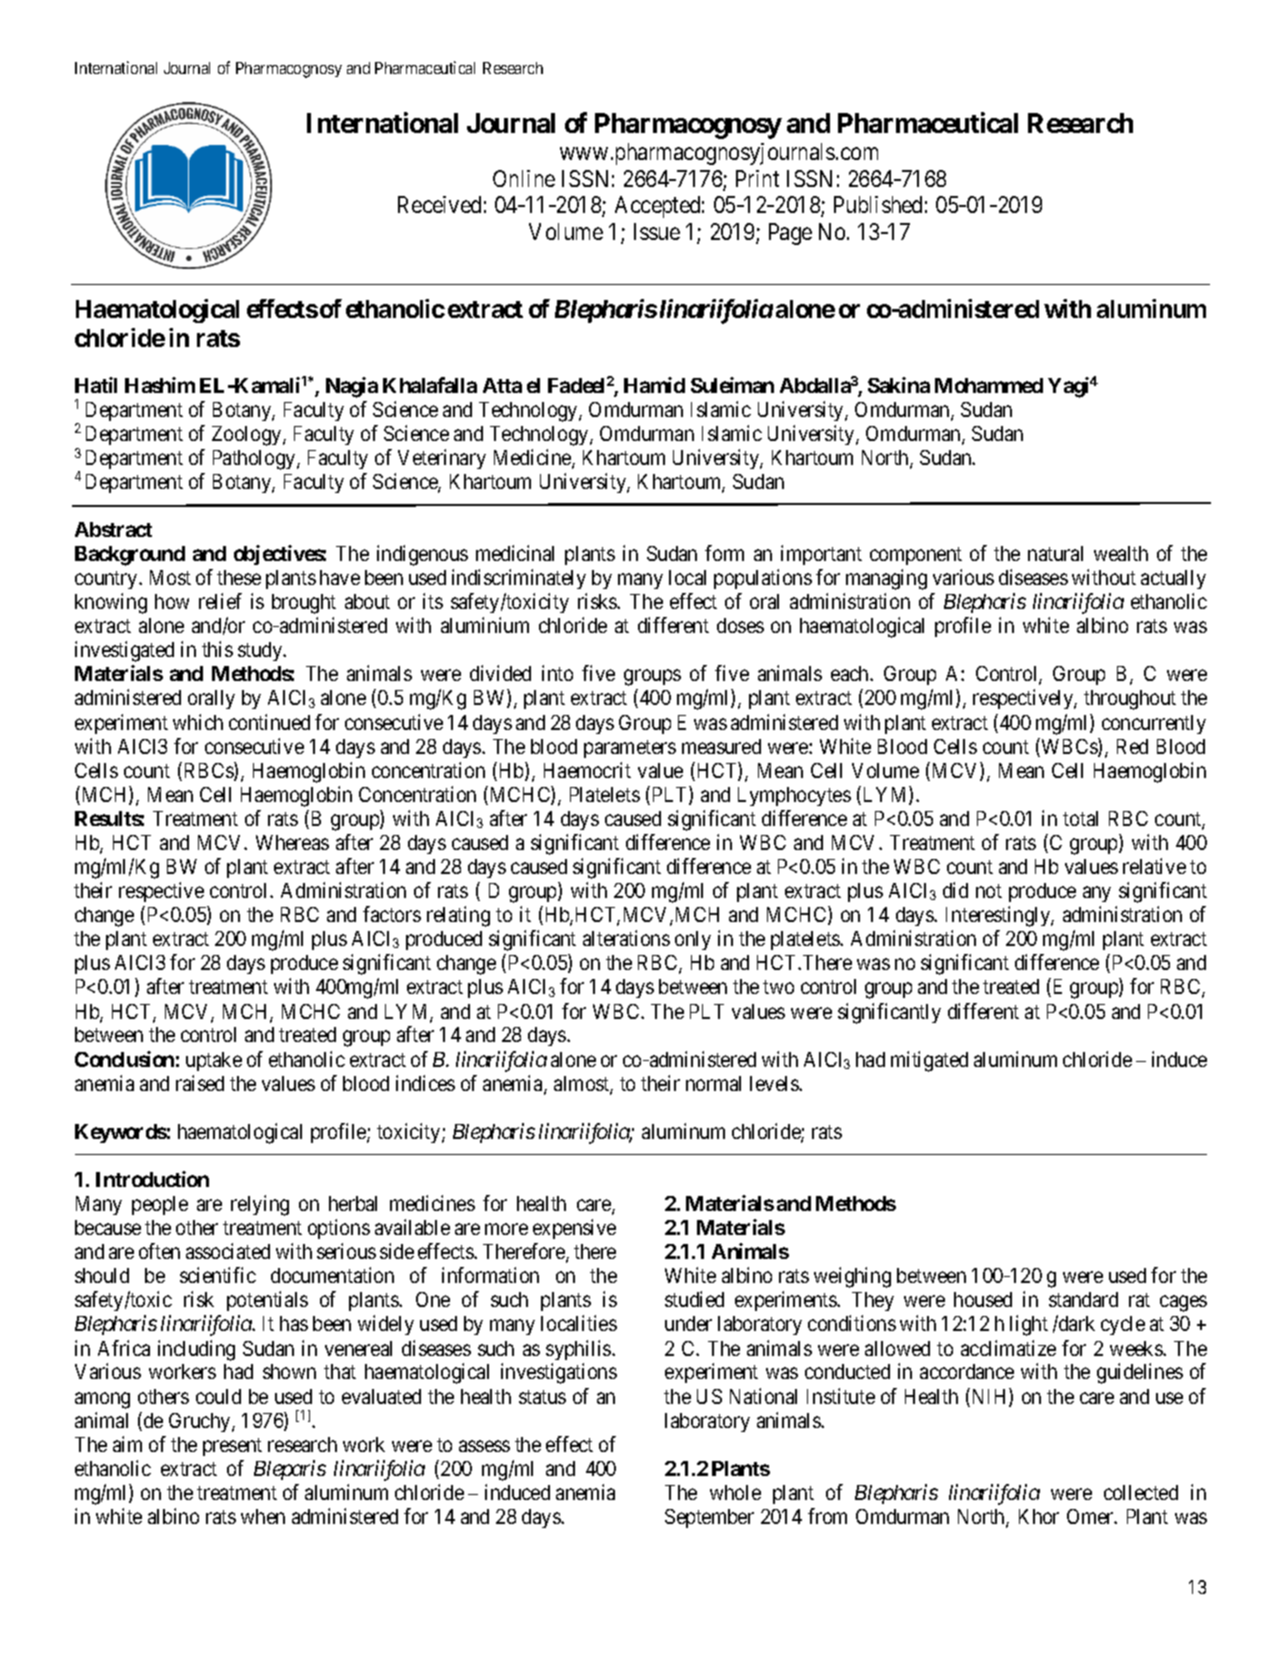 The image size is (1281, 1658). Describe the element at coordinates (217, 649) in the image. I see `this` at that location.
